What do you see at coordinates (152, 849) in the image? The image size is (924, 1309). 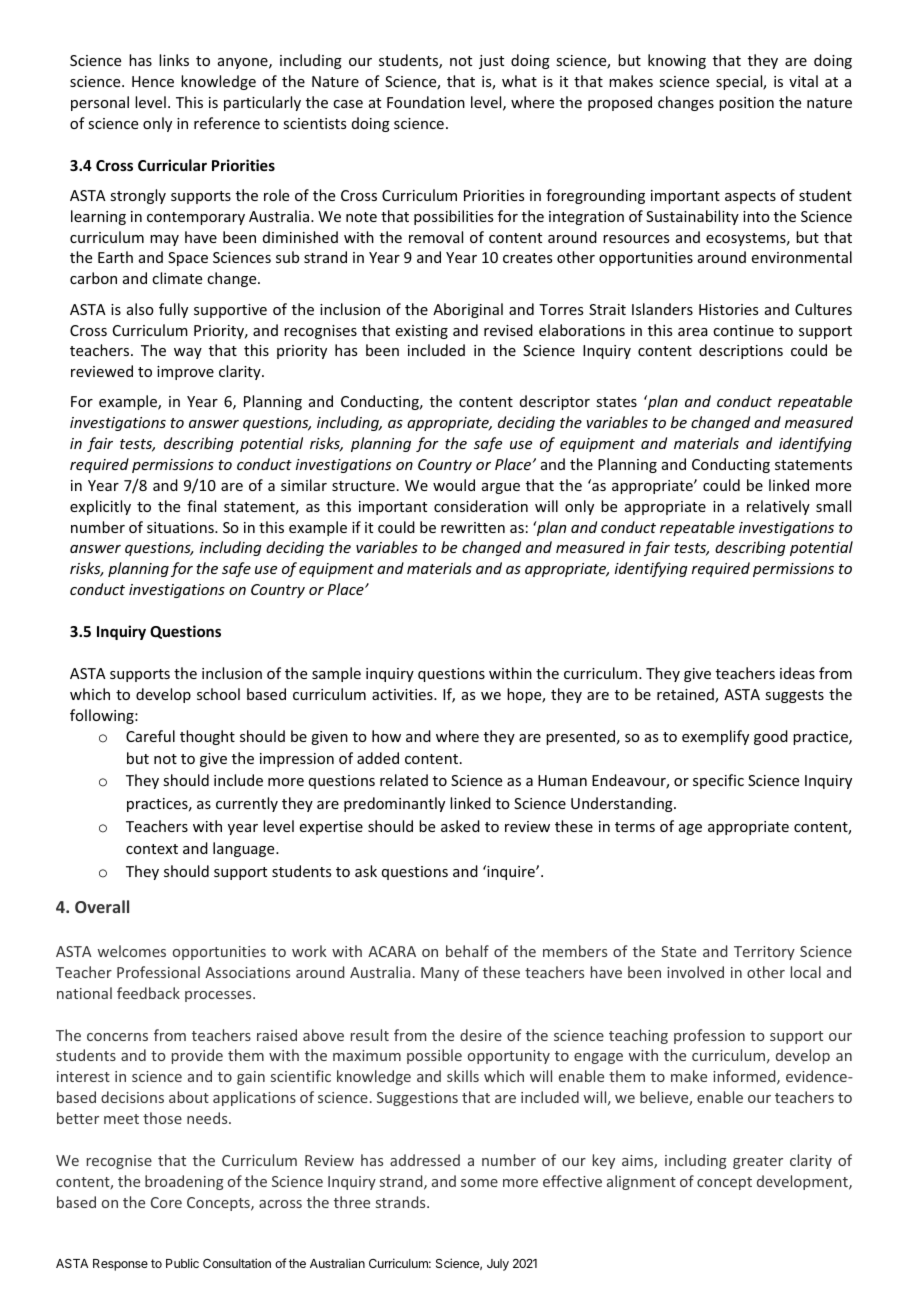 I see `context` at bounding box center [152, 849].
